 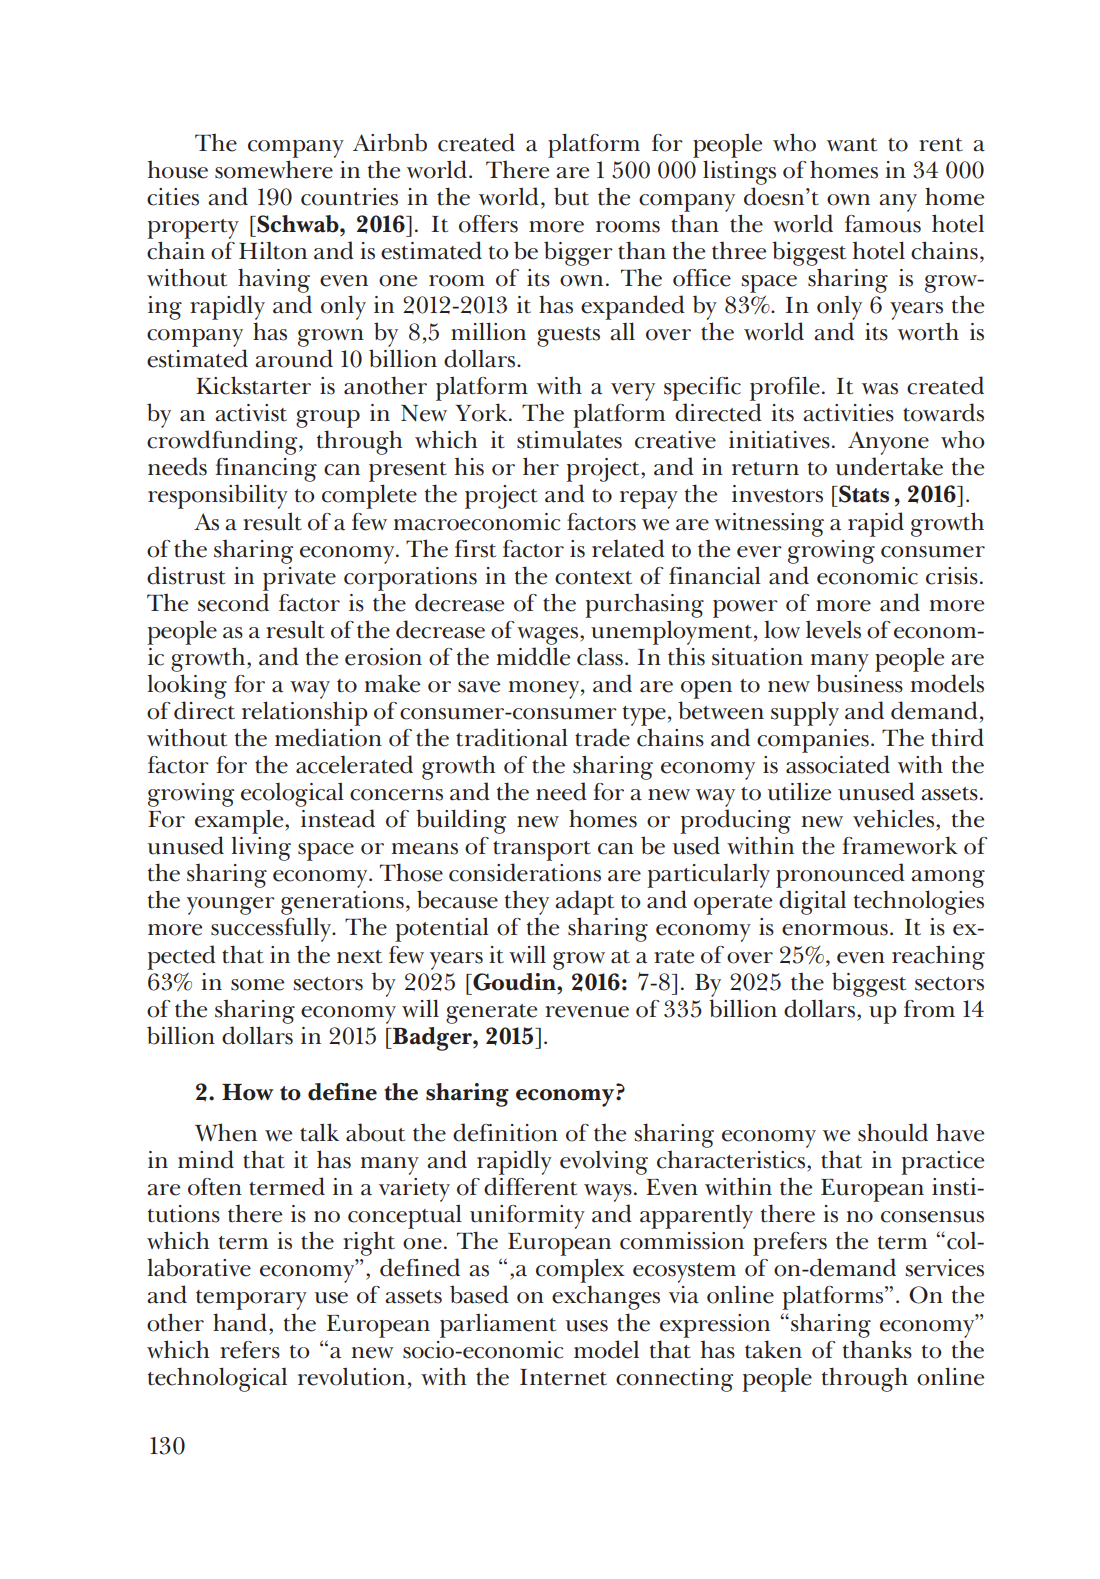 I want to click on activities, so click(x=848, y=413).
